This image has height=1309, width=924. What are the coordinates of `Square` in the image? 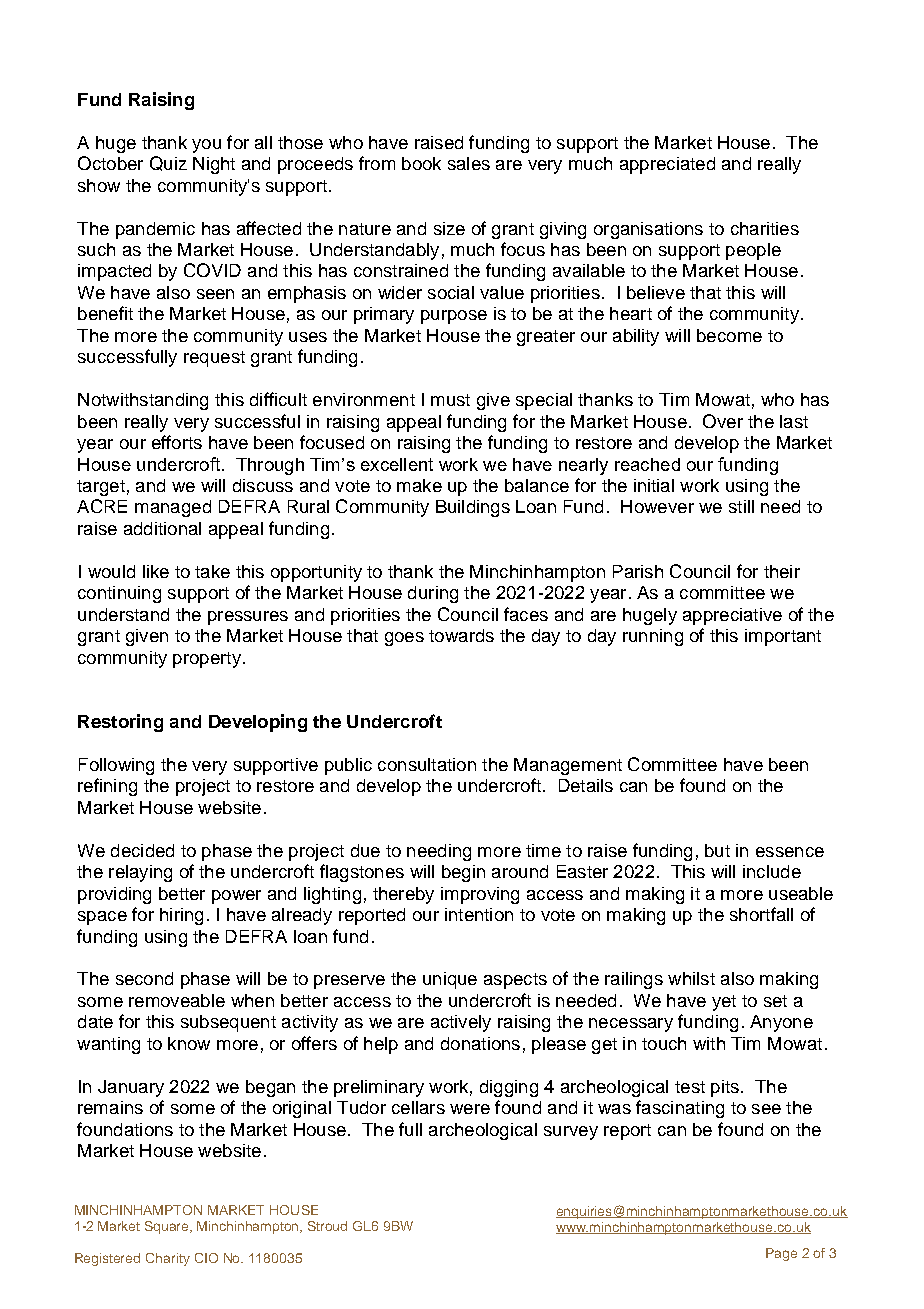 It's located at (168, 1227).
